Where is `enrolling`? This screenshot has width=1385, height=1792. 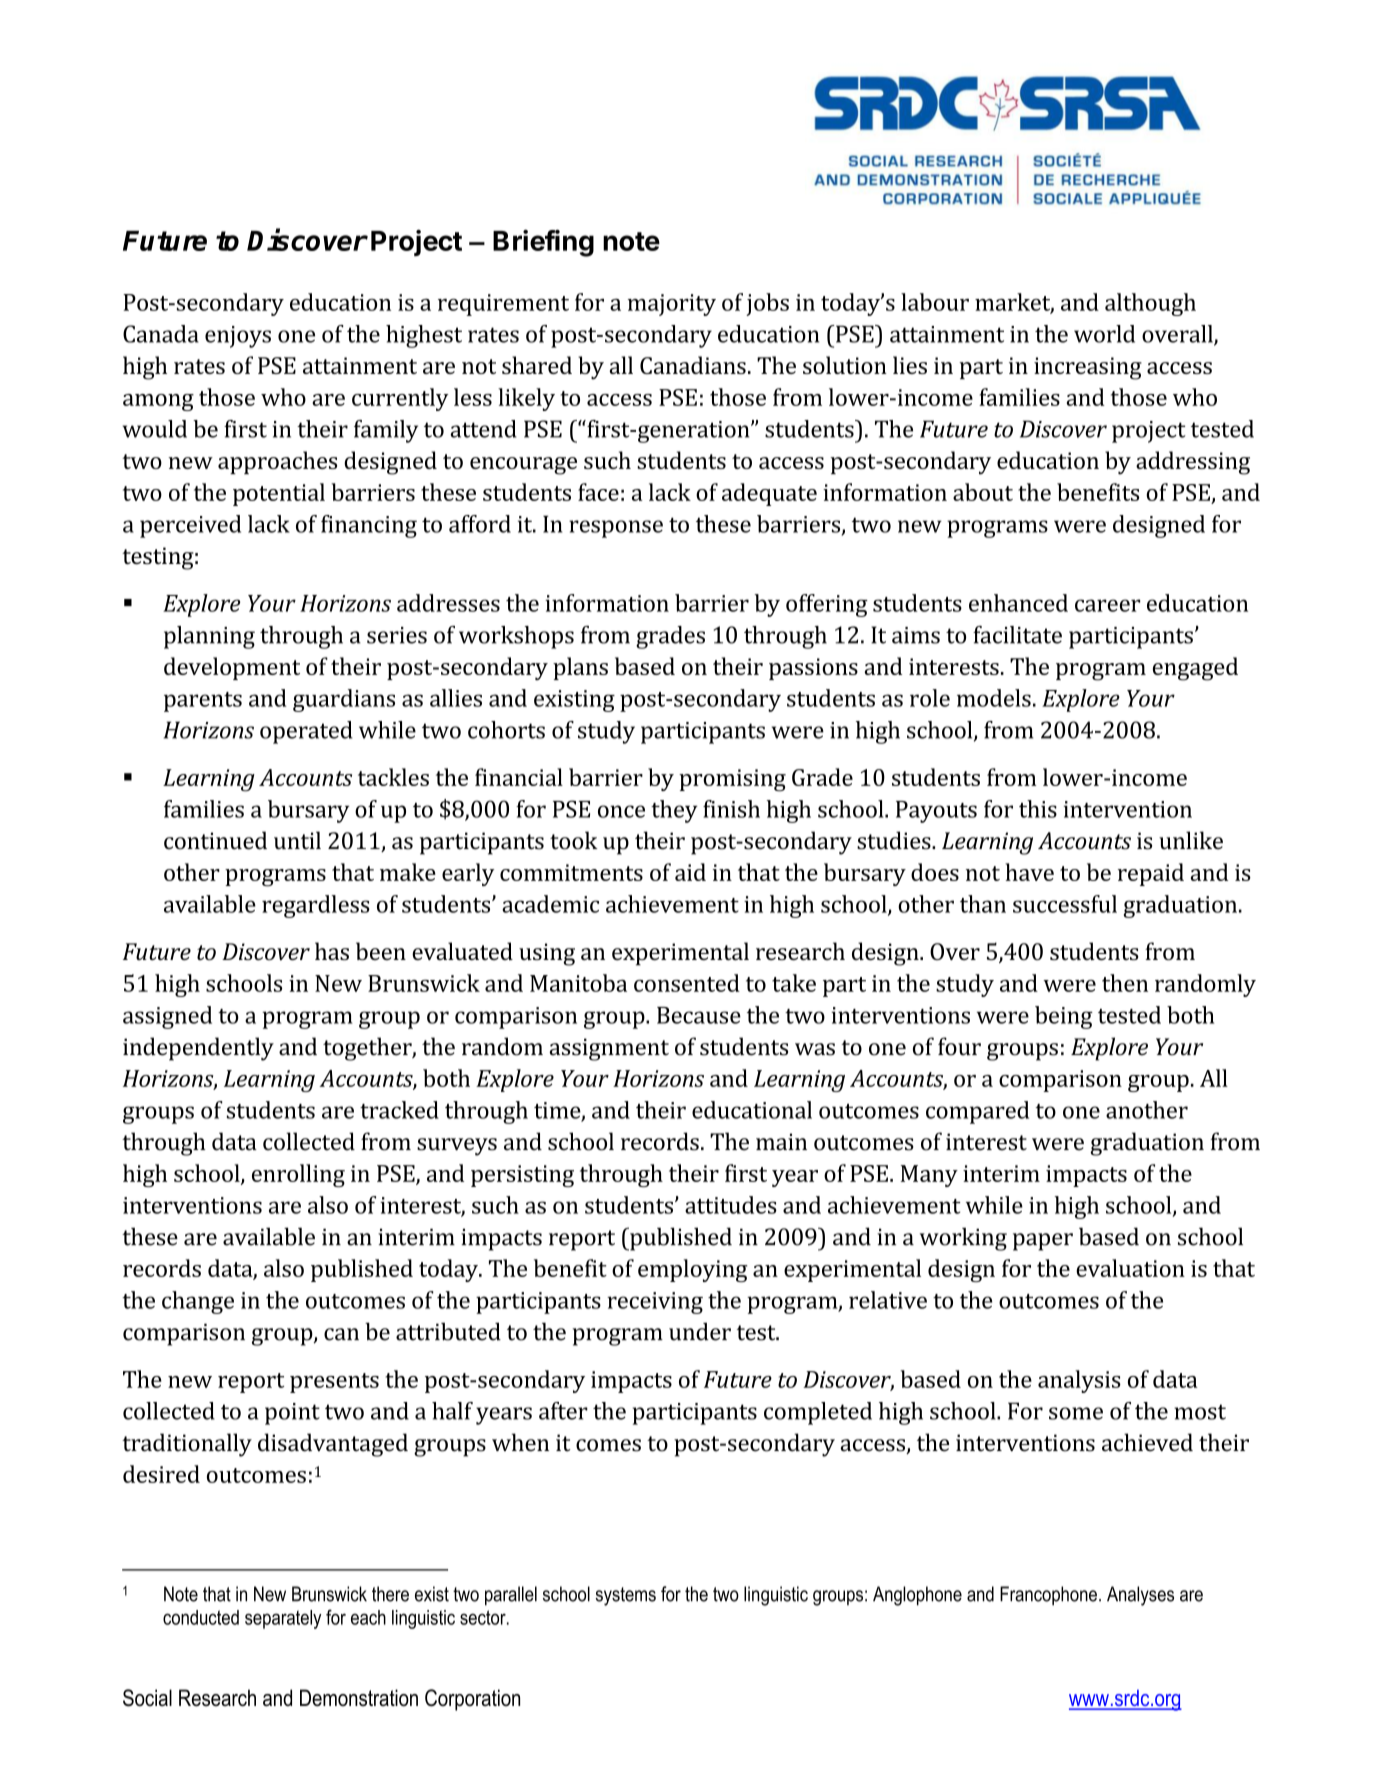
enrolling is located at coordinates (298, 1175).
